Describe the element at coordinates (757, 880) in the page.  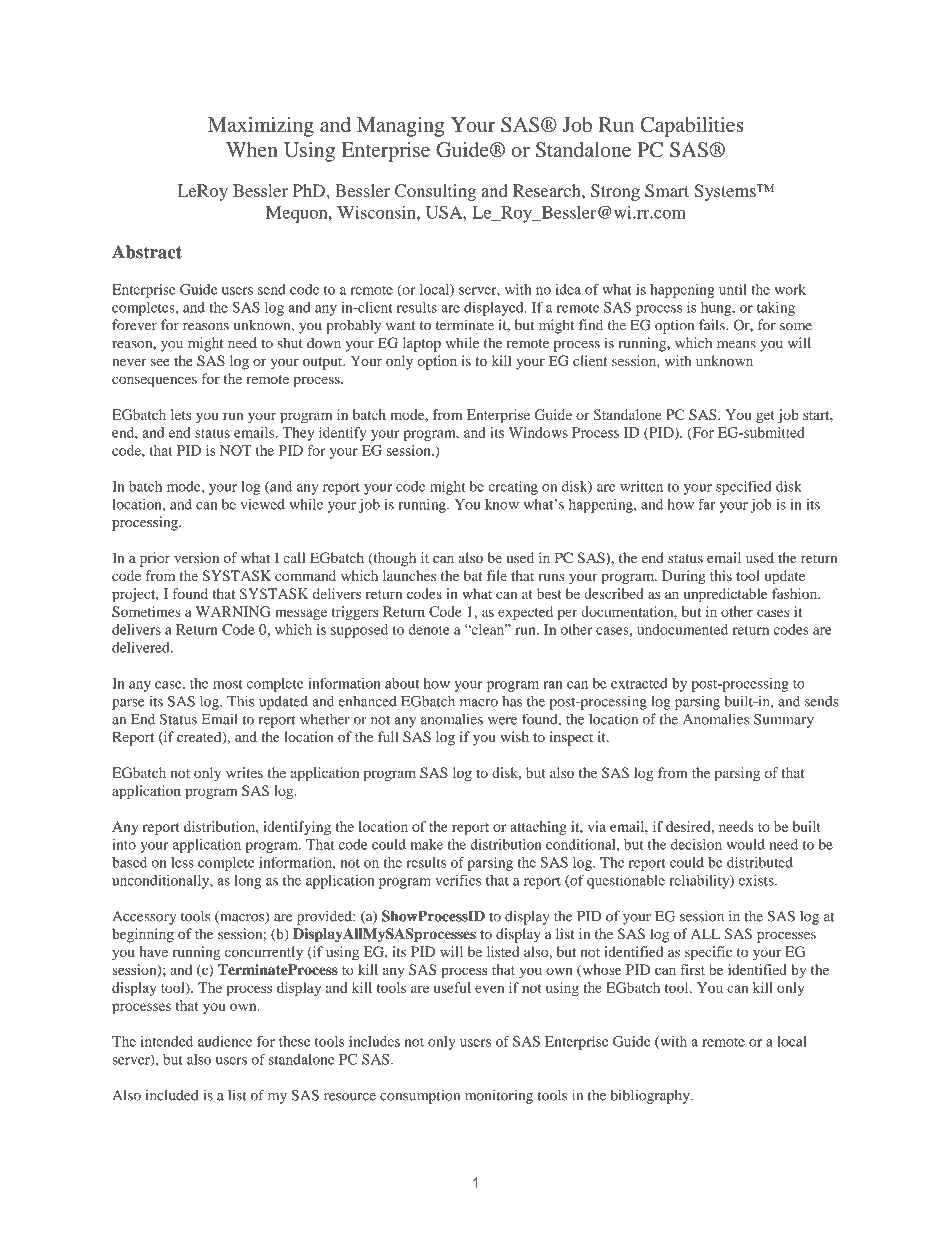
I see `exists` at that location.
